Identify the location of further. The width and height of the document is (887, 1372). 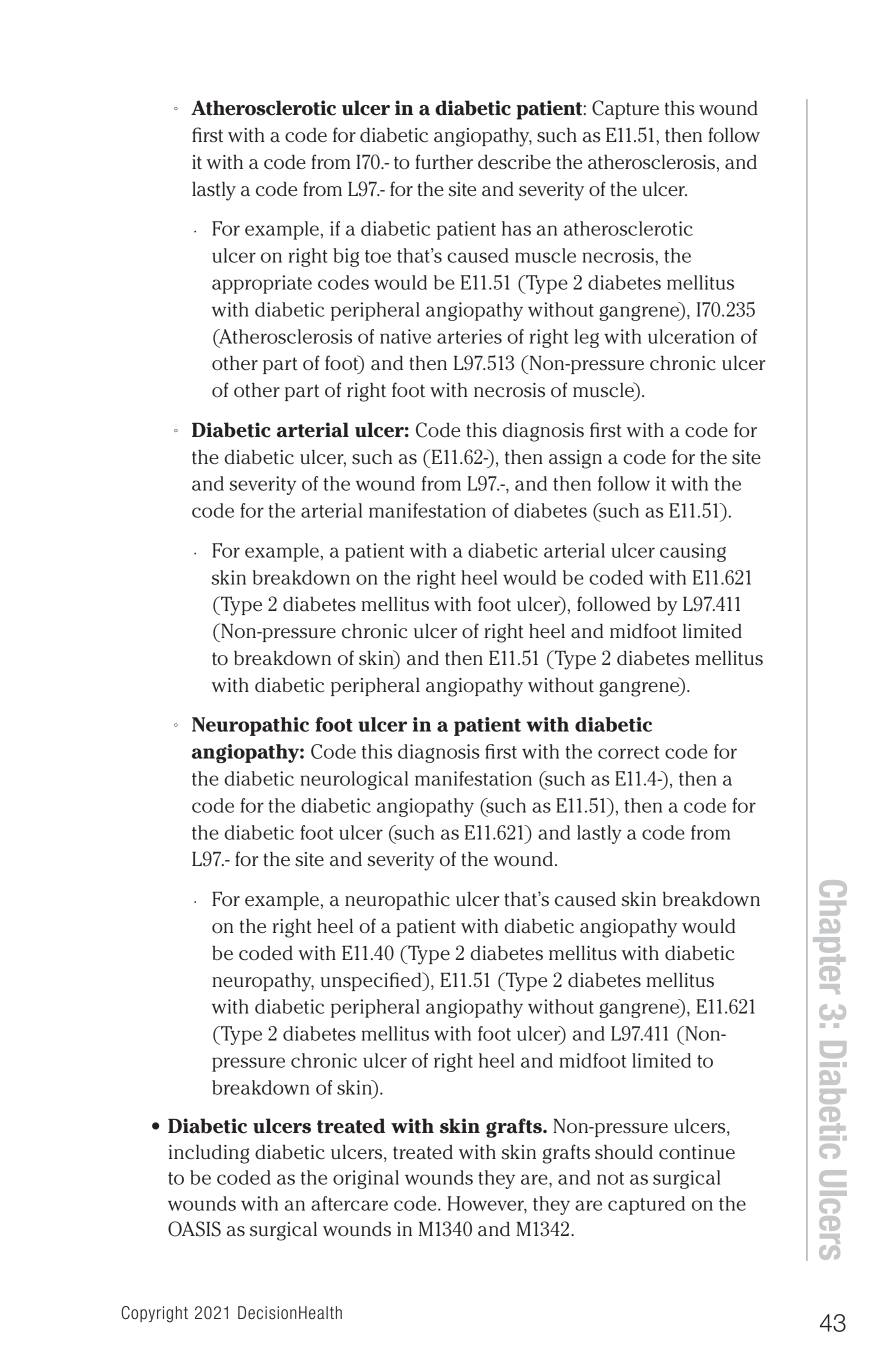
(444, 162).
